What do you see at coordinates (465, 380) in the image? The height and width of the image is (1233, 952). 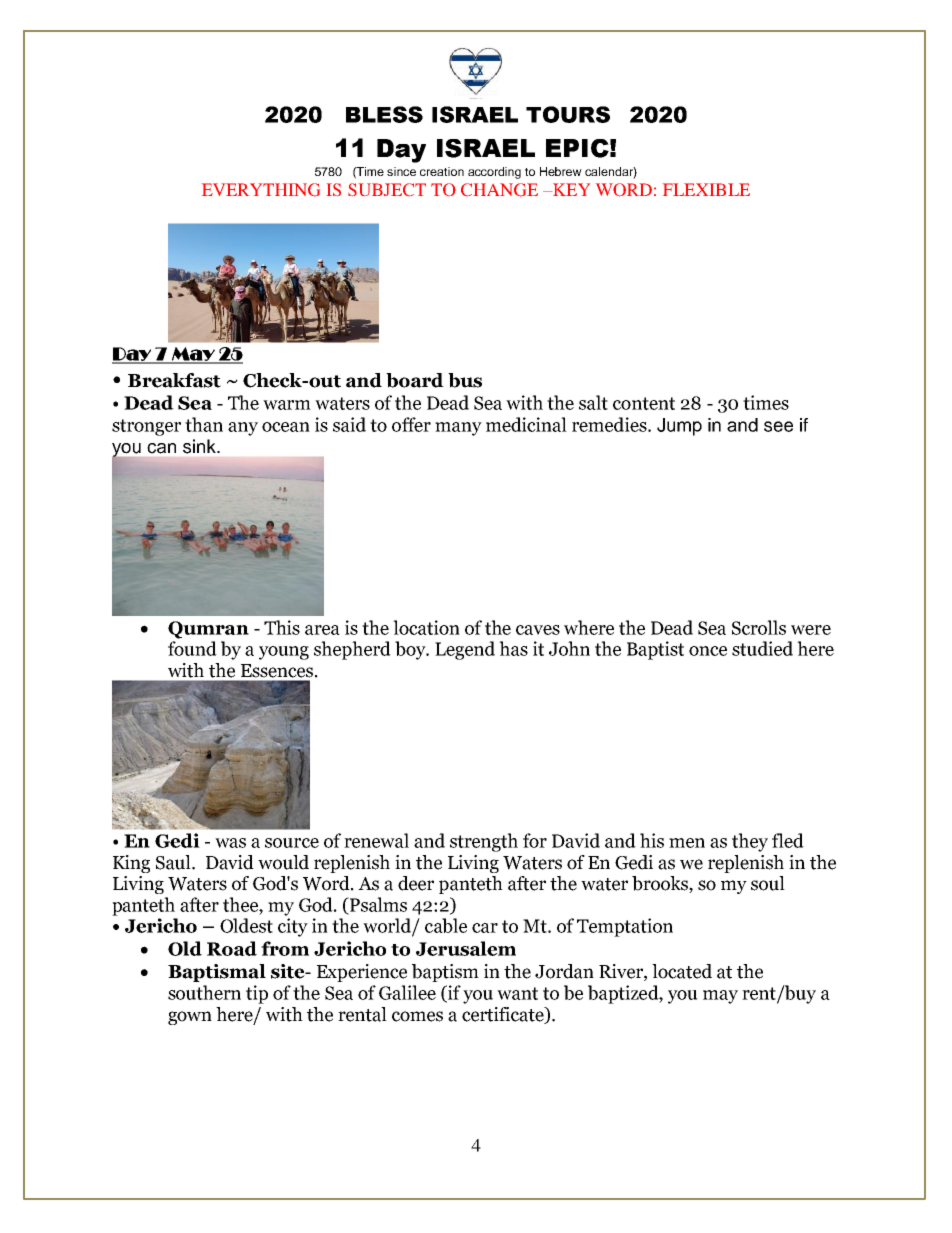 I see `bus` at bounding box center [465, 380].
